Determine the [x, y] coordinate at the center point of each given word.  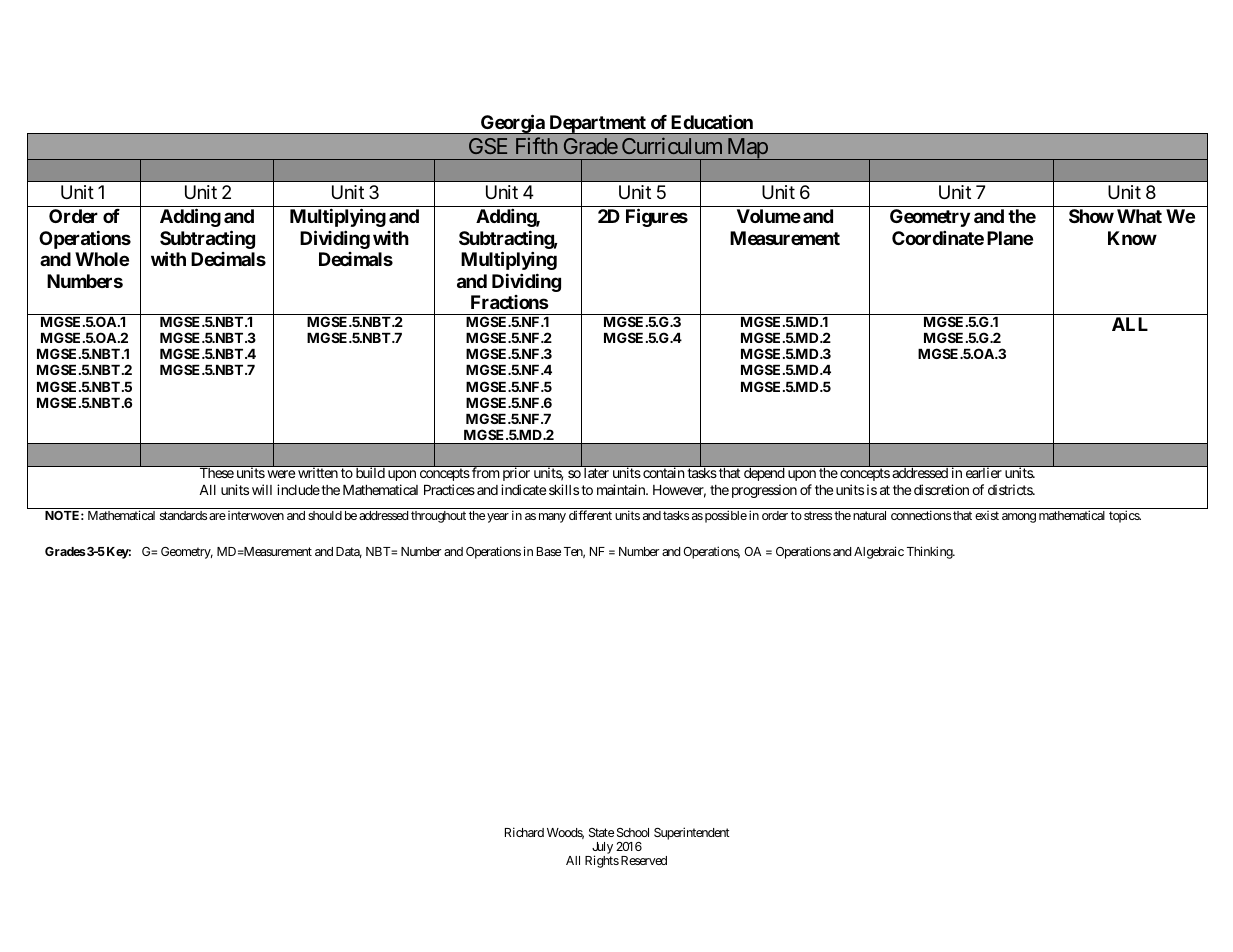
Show [1091, 216]
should [325, 515]
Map [746, 149]
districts [1011, 489]
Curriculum [672, 145]
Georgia [513, 124]
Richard [524, 832]
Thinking [930, 552]
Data [349, 552]
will [262, 489]
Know [1132, 238]
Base [549, 551]
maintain [622, 489]
